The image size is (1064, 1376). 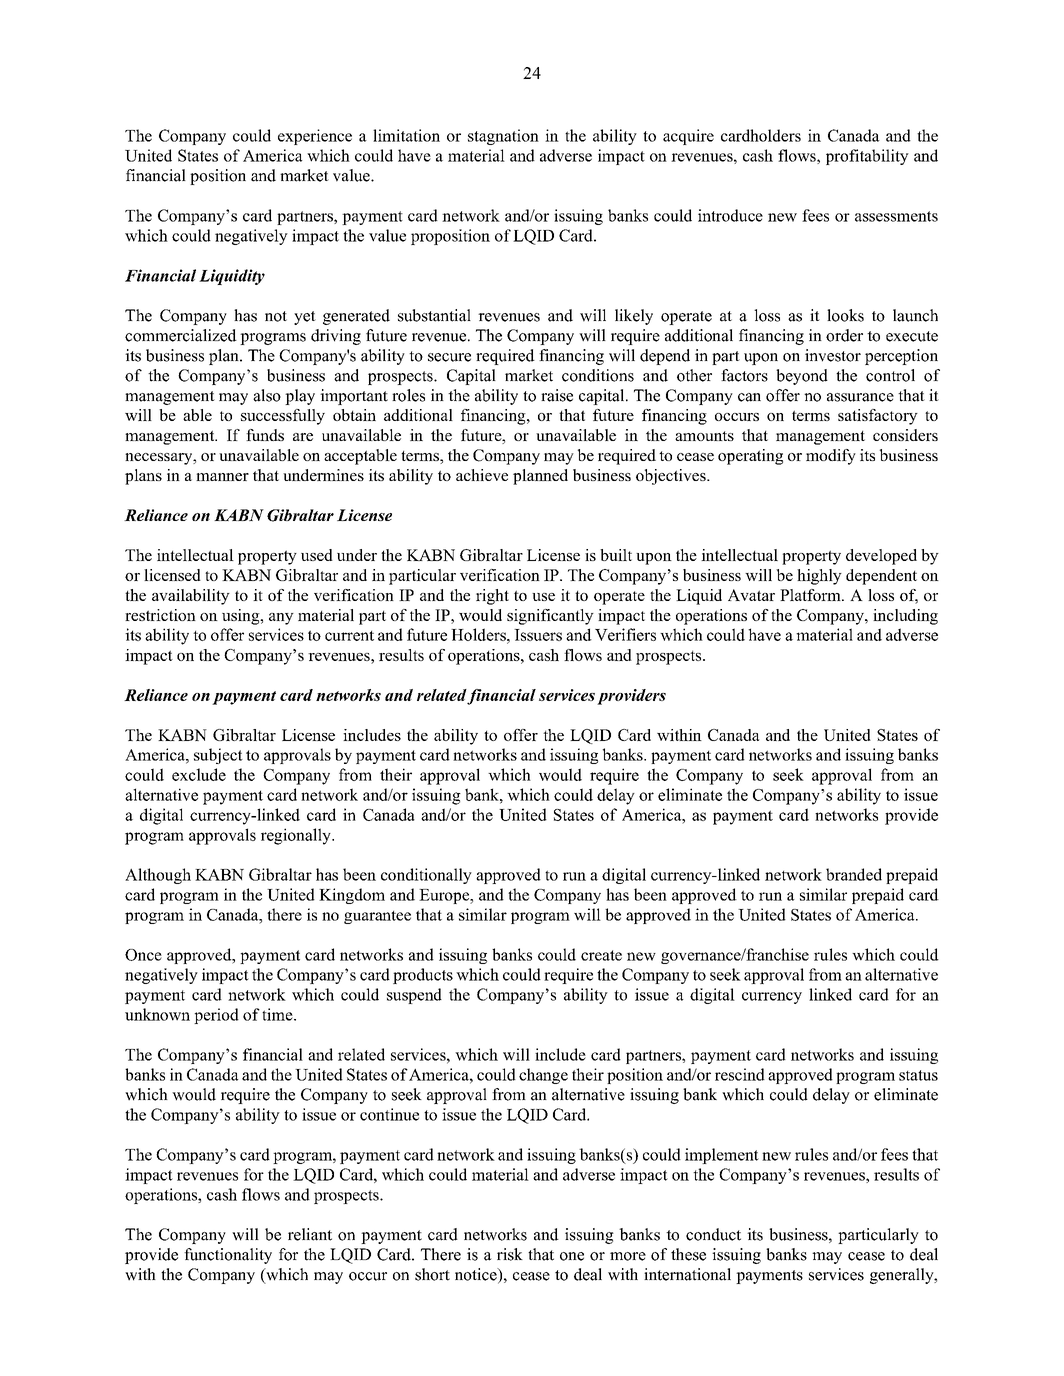 What do you see at coordinates (503, 137) in the page?
I see `stagnation` at bounding box center [503, 137].
